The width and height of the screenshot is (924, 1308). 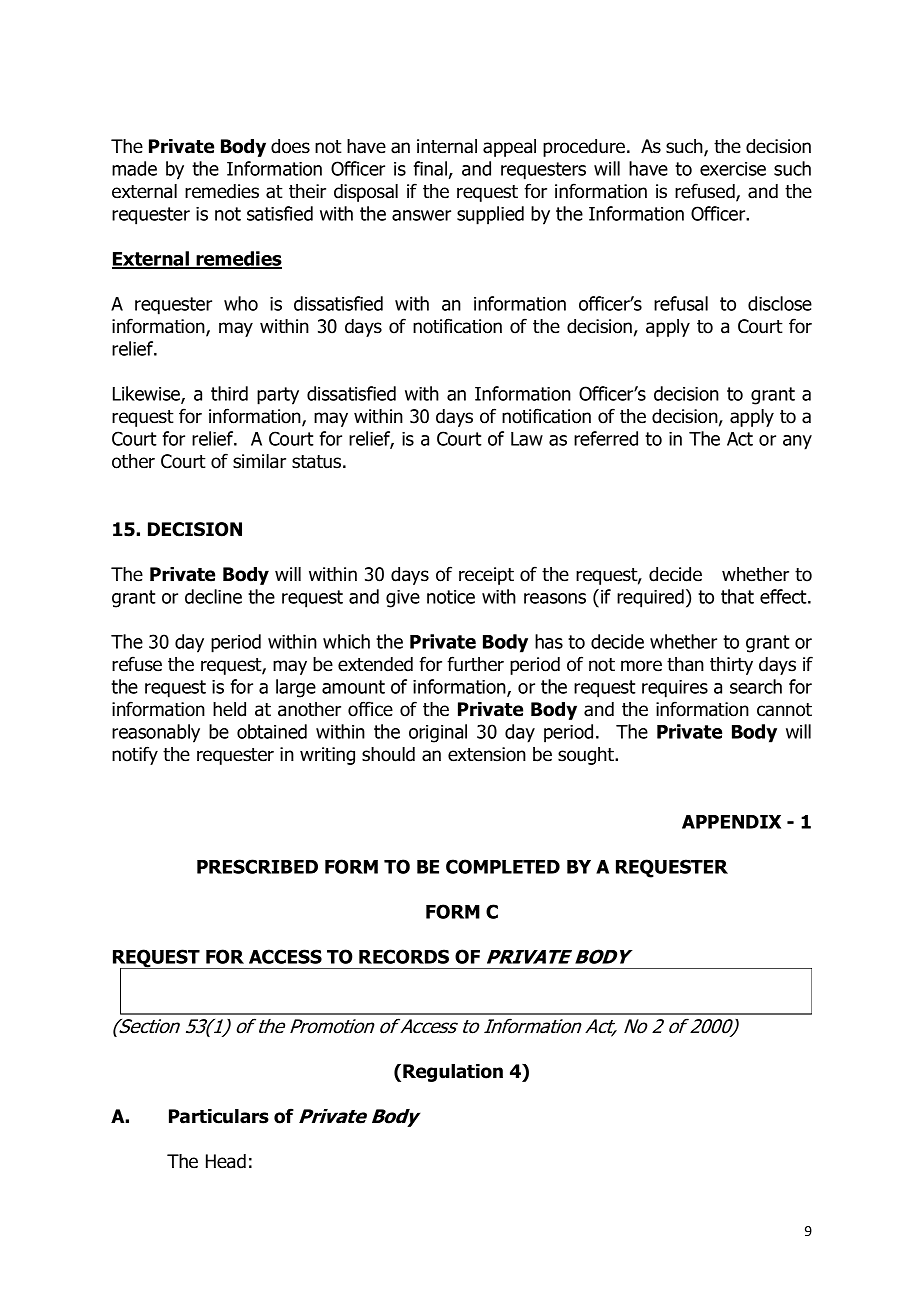 I want to click on Particulars, so click(x=219, y=1116).
